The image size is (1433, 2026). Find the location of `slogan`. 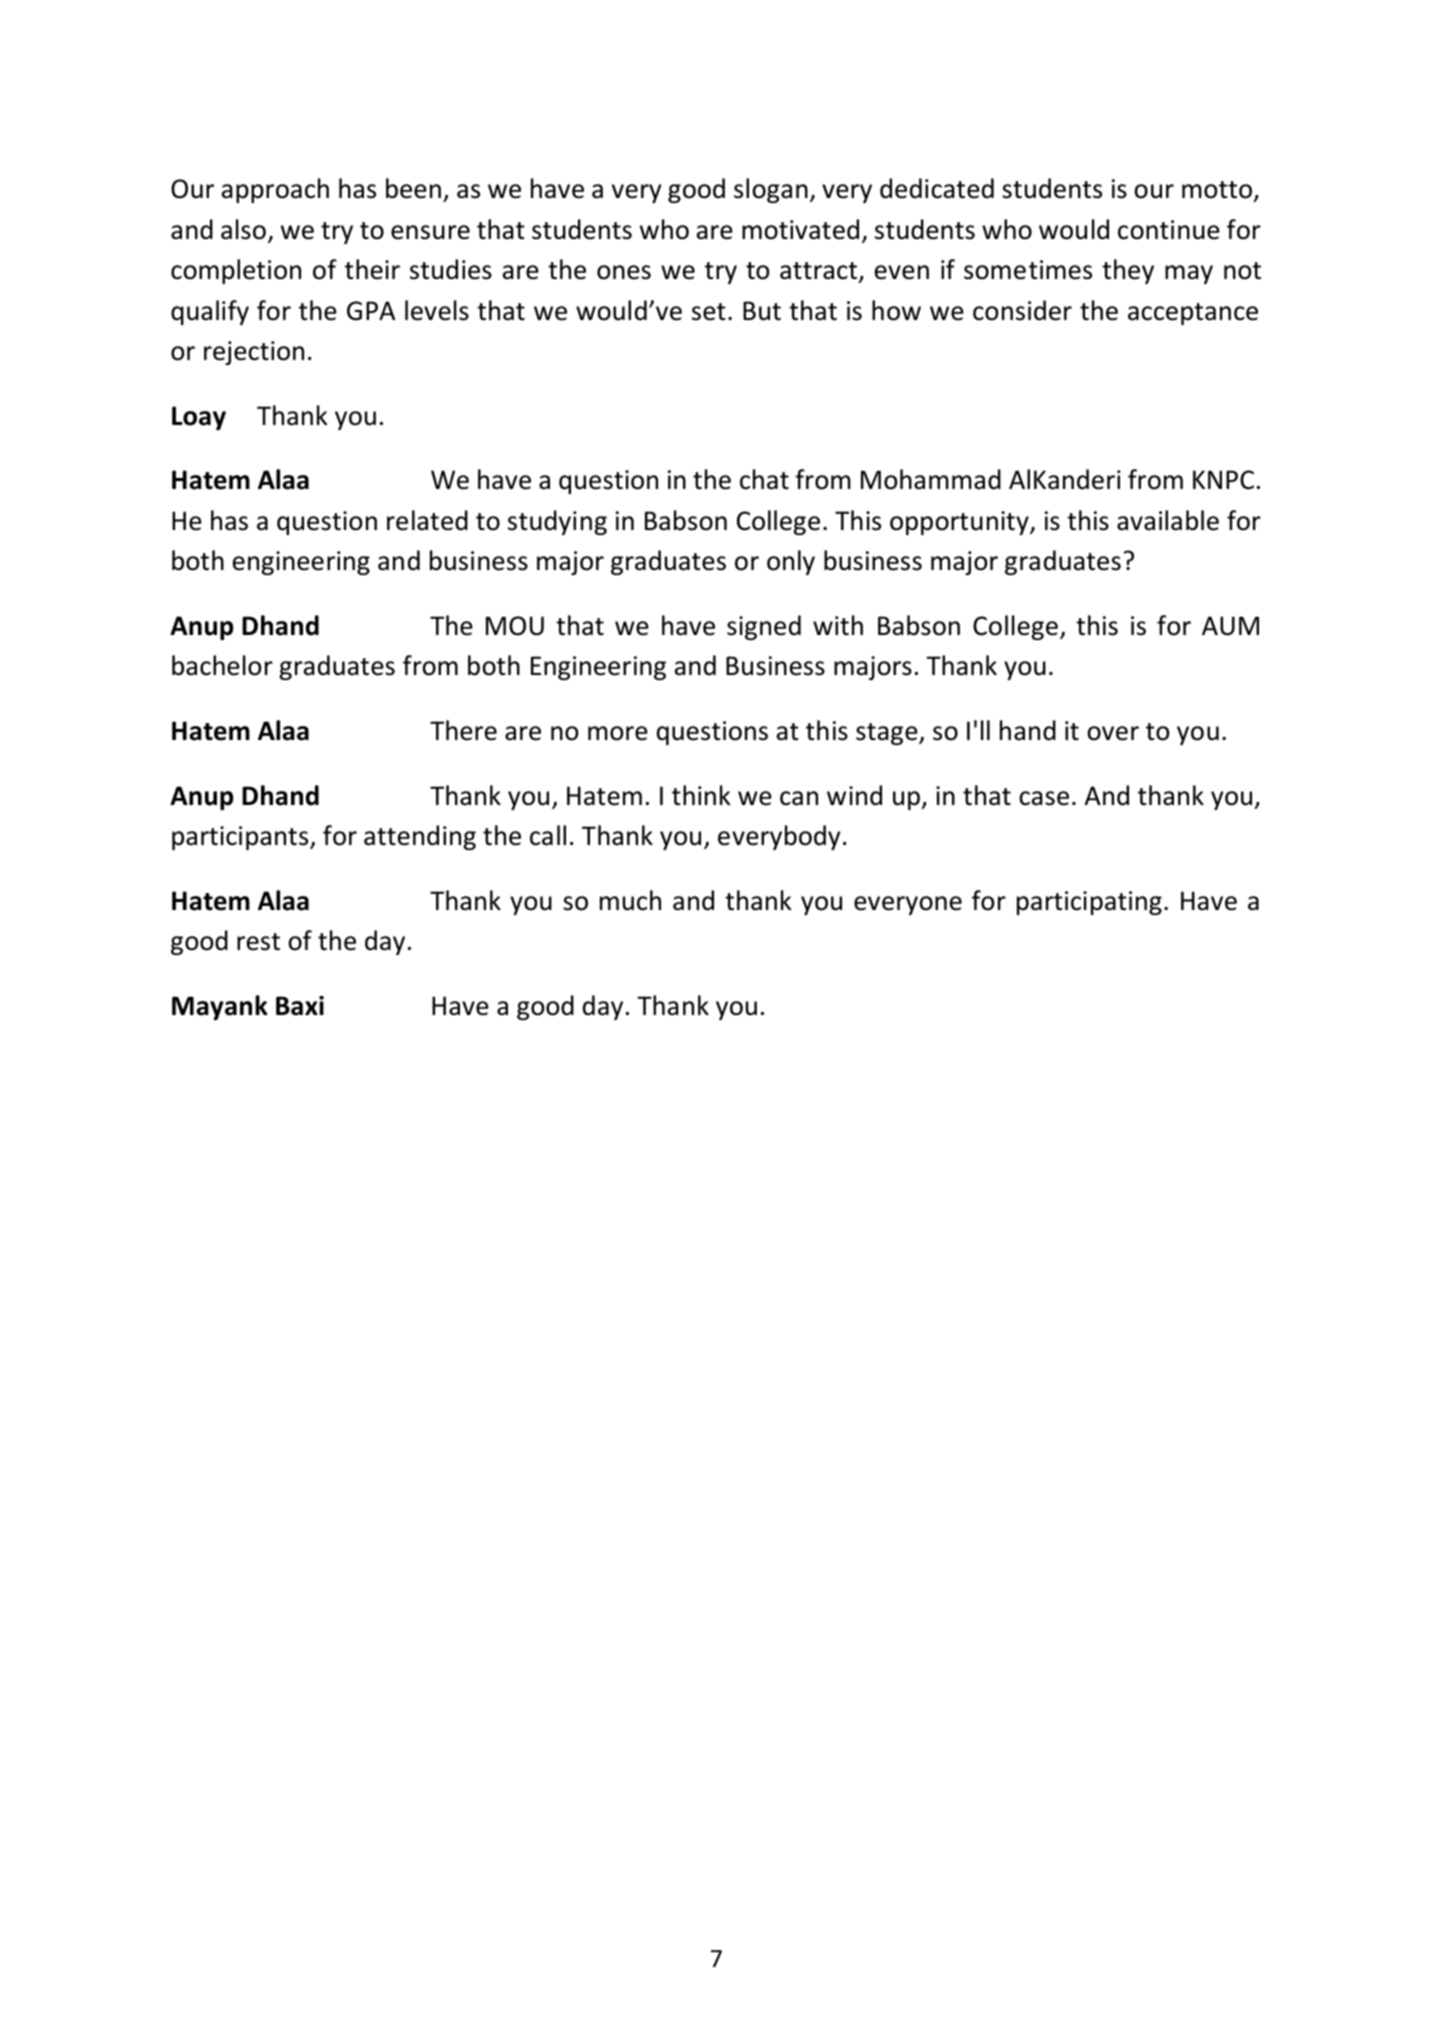

slogan is located at coordinates (771, 190).
